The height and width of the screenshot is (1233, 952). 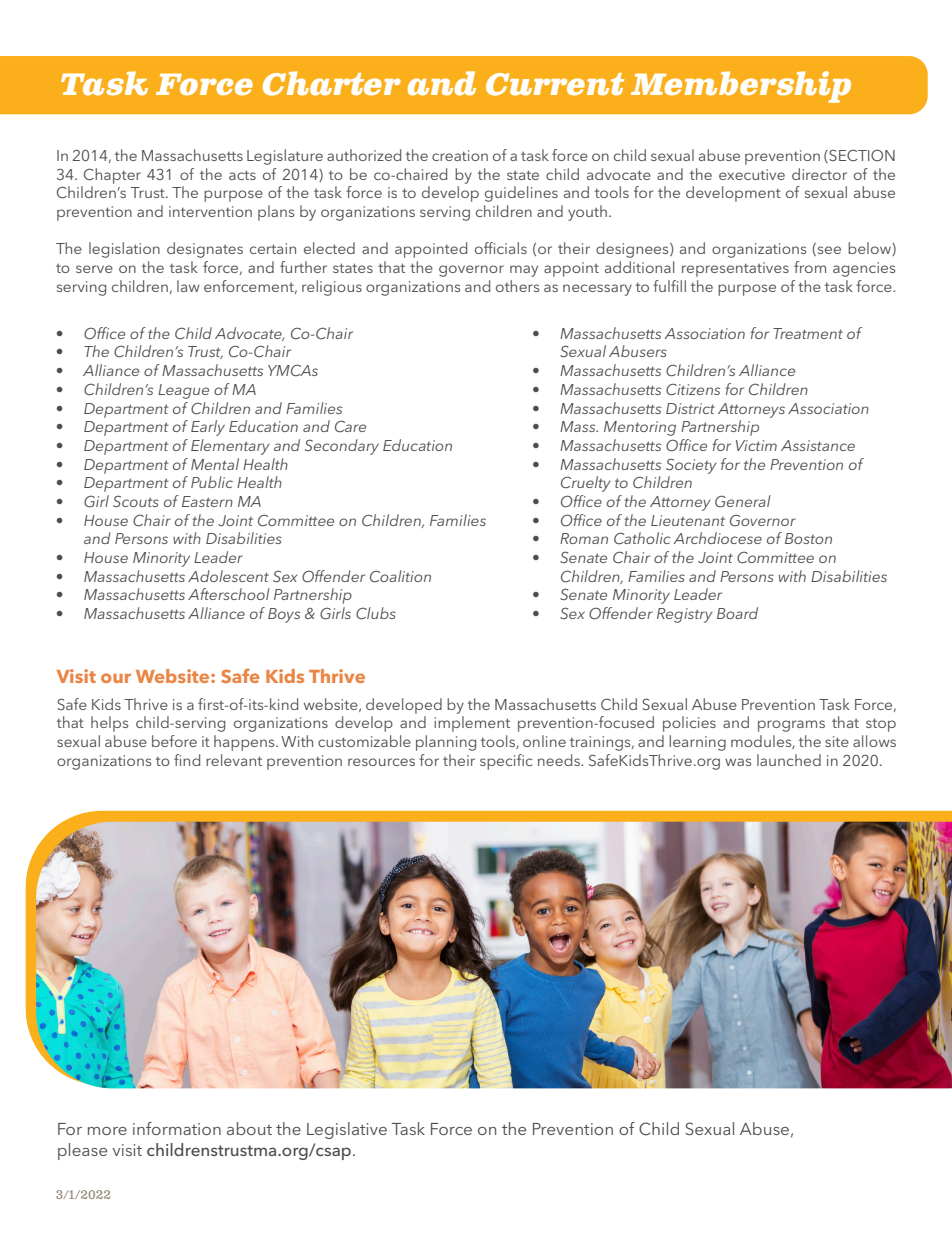 I want to click on Legislative, so click(x=347, y=1130).
